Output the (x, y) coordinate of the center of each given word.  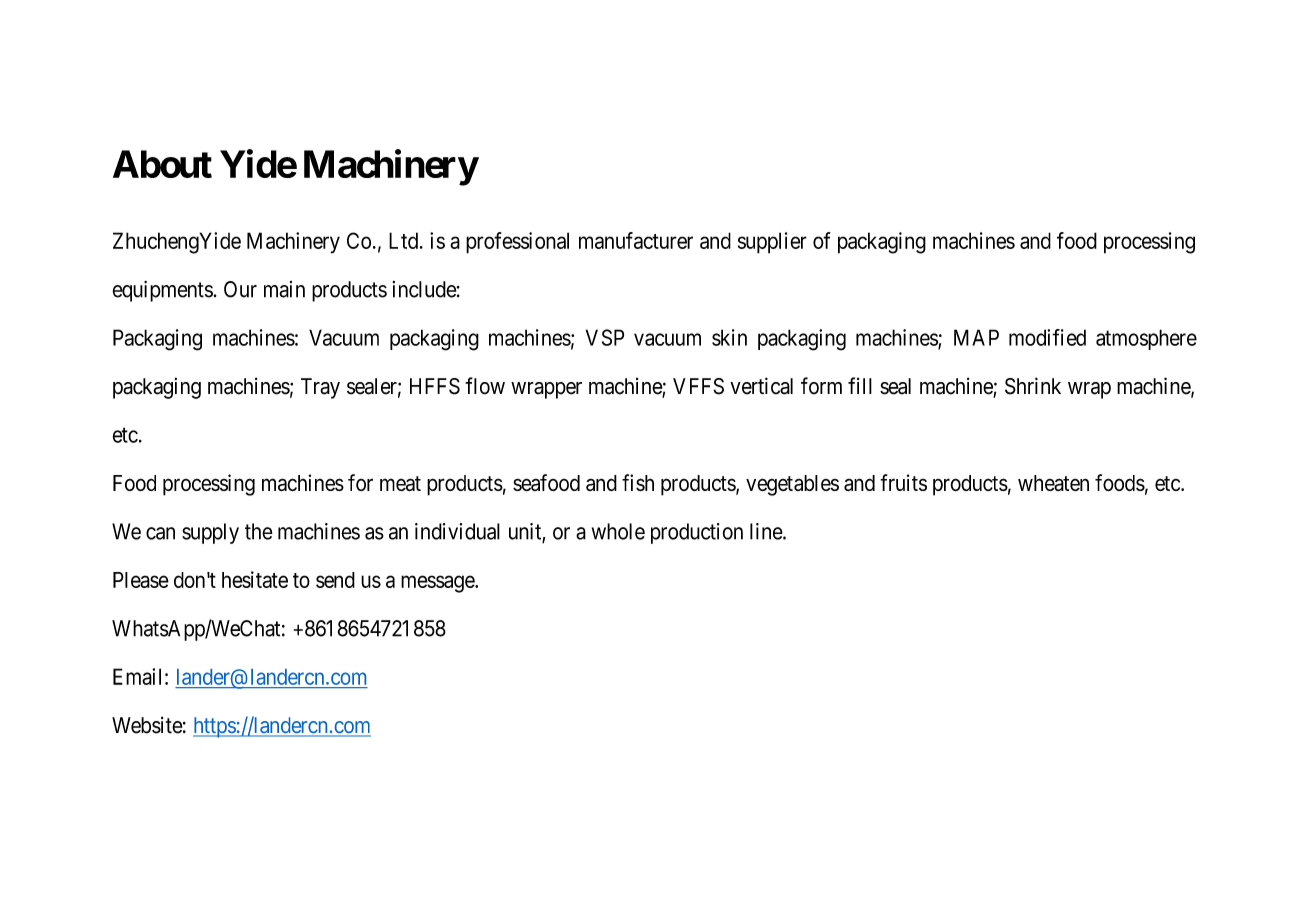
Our (240, 289)
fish (638, 482)
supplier (772, 243)
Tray (320, 388)
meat (400, 483)
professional (517, 243)
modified (1047, 337)
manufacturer (636, 240)
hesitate (255, 579)
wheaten (1053, 483)
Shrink (1033, 386)
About (162, 164)
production (697, 533)
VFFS (698, 386)
